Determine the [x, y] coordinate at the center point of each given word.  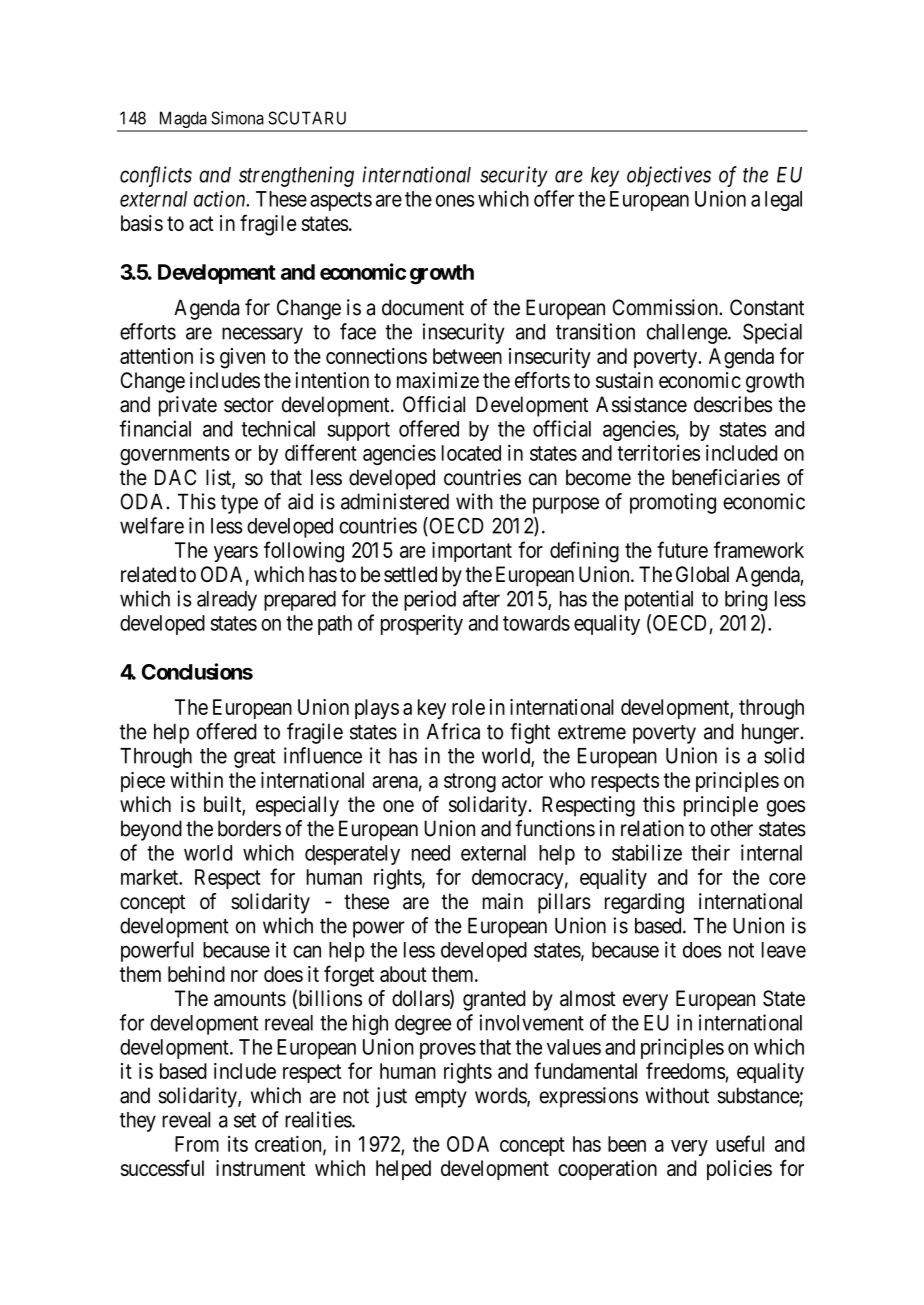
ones [455, 201]
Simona [237, 118]
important [472, 552]
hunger [772, 733]
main [503, 901]
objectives [669, 176]
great [255, 758]
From [197, 1144]
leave [784, 950]
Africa [453, 731]
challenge [688, 334]
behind [196, 974]
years [236, 554]
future [682, 549]
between [467, 356]
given [242, 358]
